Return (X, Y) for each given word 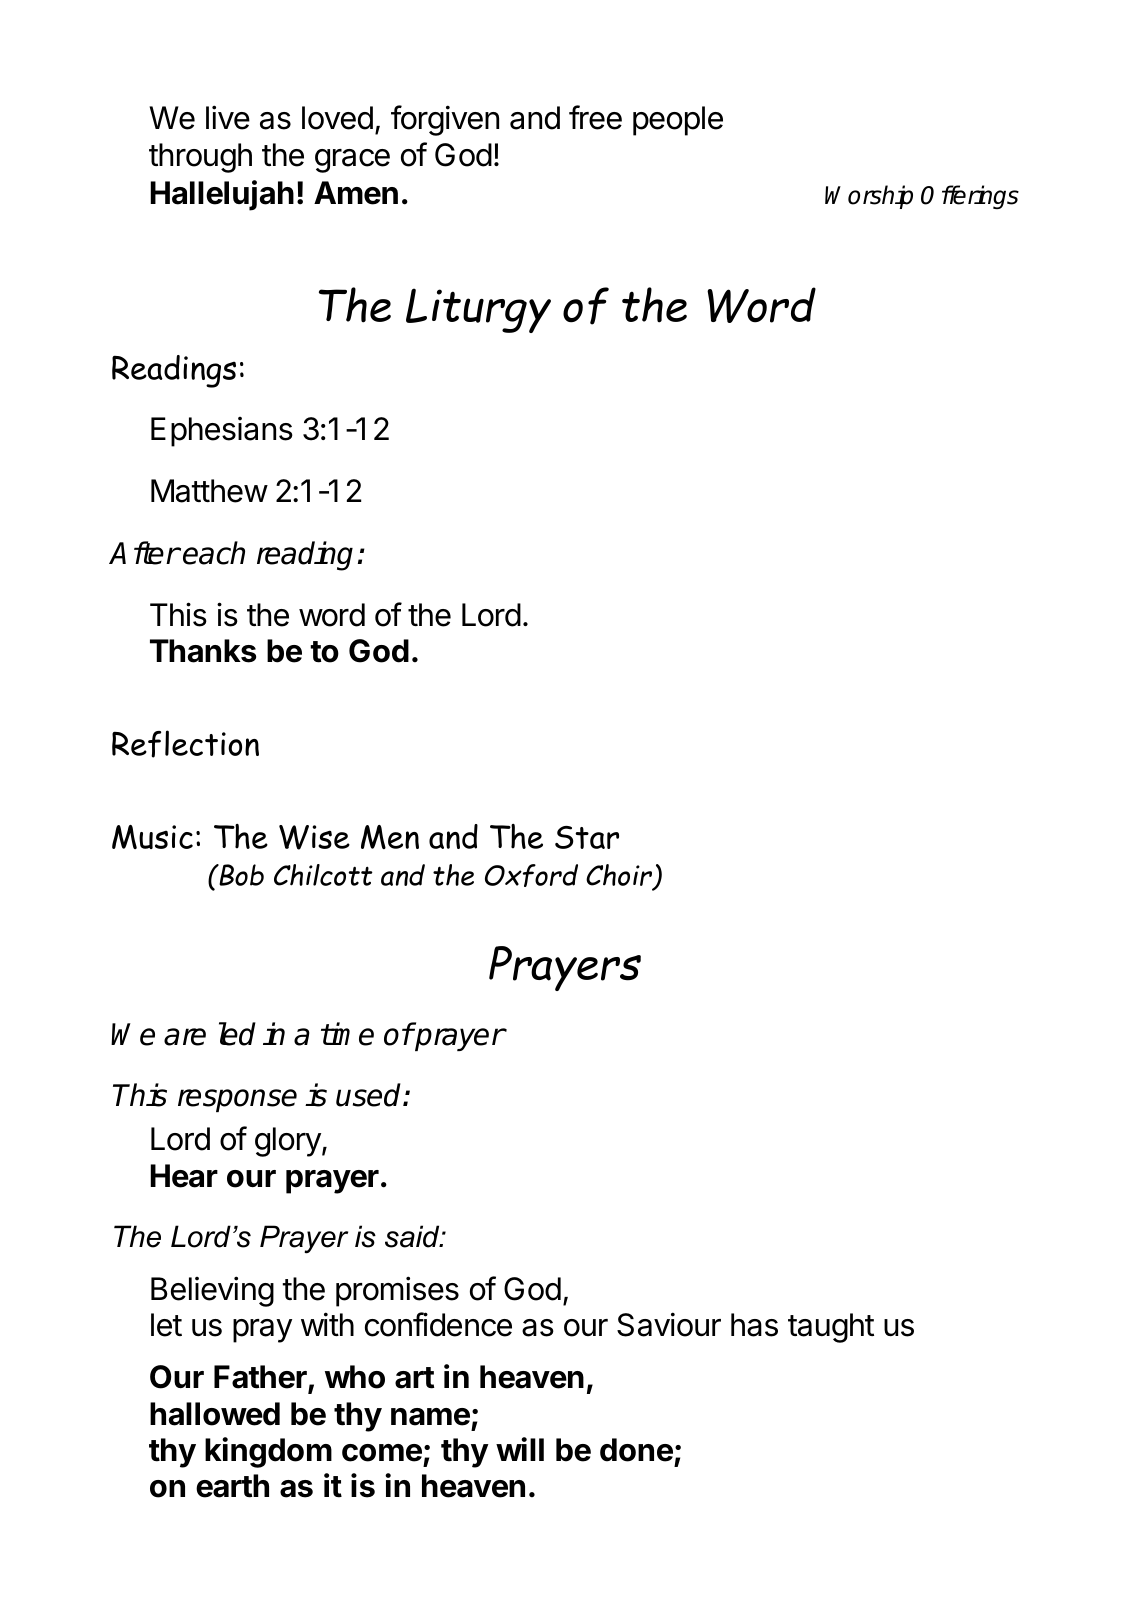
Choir (619, 875)
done (636, 1450)
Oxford (531, 875)
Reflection (185, 744)
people (678, 121)
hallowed (215, 1414)
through (200, 158)
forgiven (445, 120)
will (520, 1449)
